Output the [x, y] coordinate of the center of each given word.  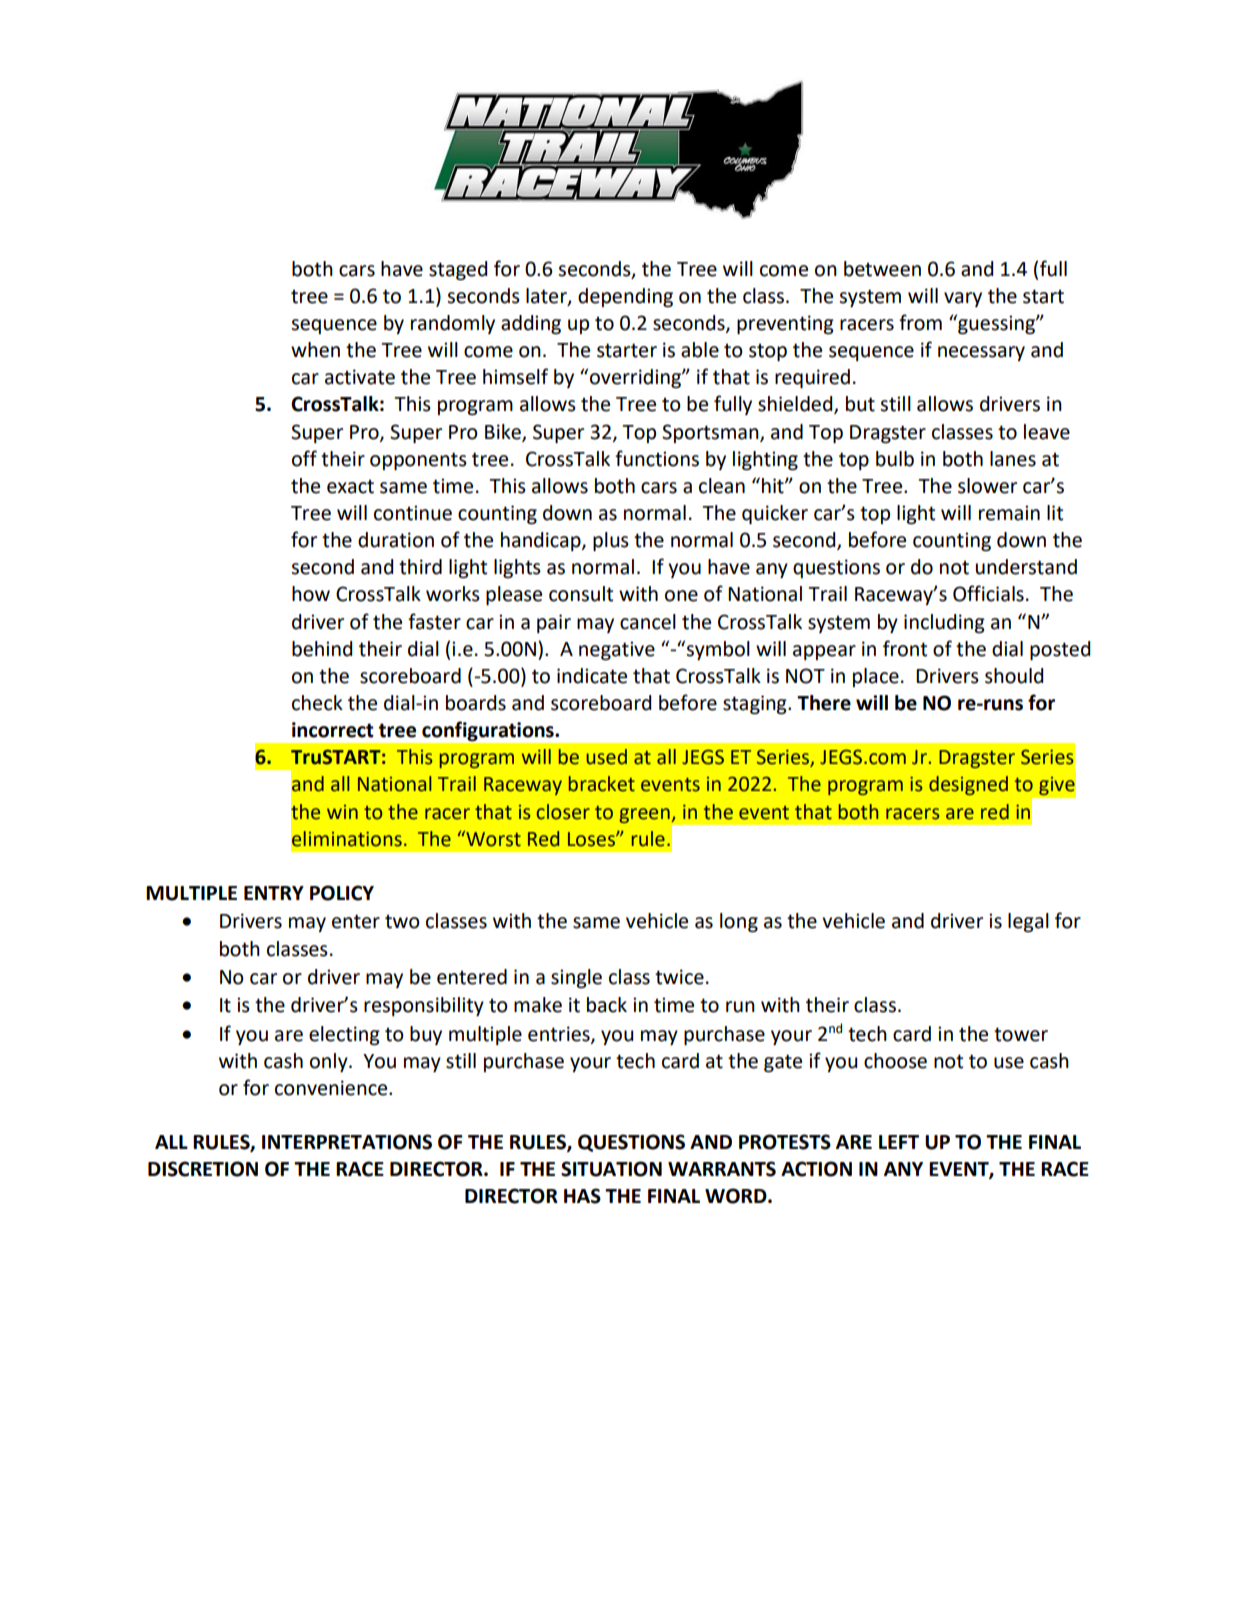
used [607, 757]
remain [1009, 513]
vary [963, 299]
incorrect [333, 730]
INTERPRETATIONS [347, 1142]
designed [968, 785]
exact [350, 487]
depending [625, 298]
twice [679, 977]
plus [611, 541]
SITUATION [611, 1169]
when [315, 350]
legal [1028, 923]
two [402, 922]
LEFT [899, 1142]
